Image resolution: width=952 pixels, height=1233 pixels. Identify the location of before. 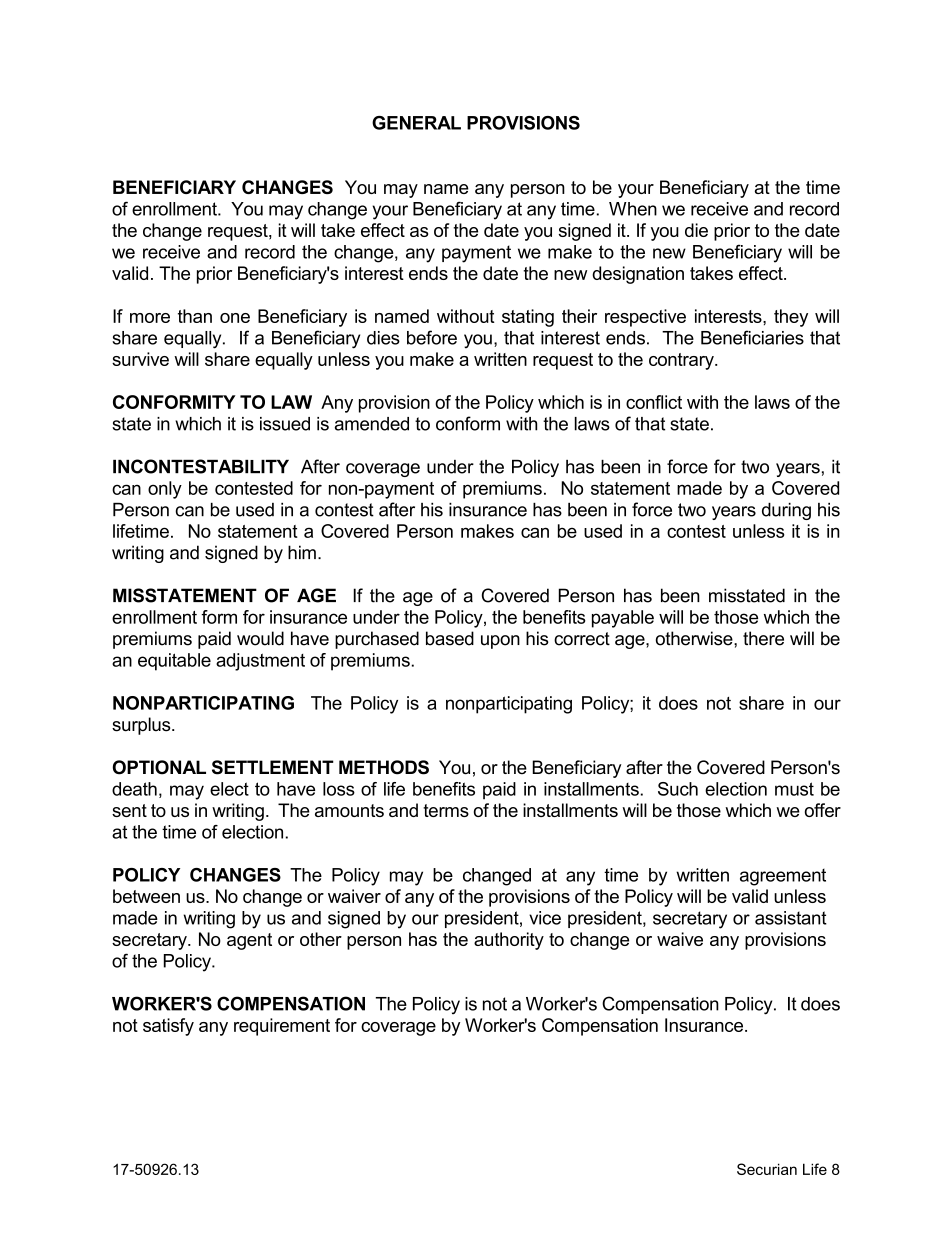
(432, 337).
